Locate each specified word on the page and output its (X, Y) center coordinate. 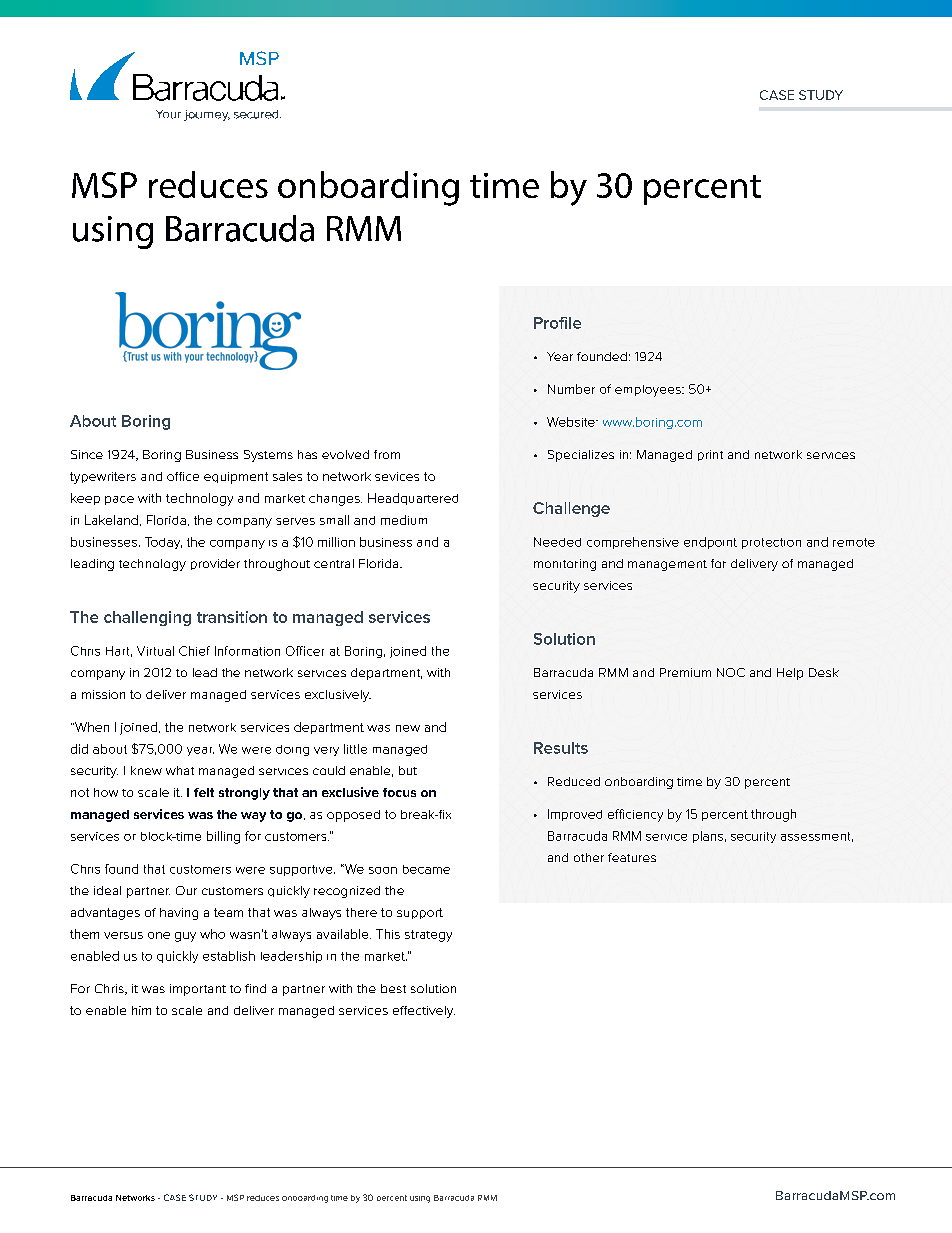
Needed (557, 542)
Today (163, 543)
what (180, 770)
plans (708, 837)
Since (87, 454)
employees (649, 391)
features (632, 857)
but (408, 770)
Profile (557, 323)
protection (771, 543)
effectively (424, 1012)
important (198, 990)
